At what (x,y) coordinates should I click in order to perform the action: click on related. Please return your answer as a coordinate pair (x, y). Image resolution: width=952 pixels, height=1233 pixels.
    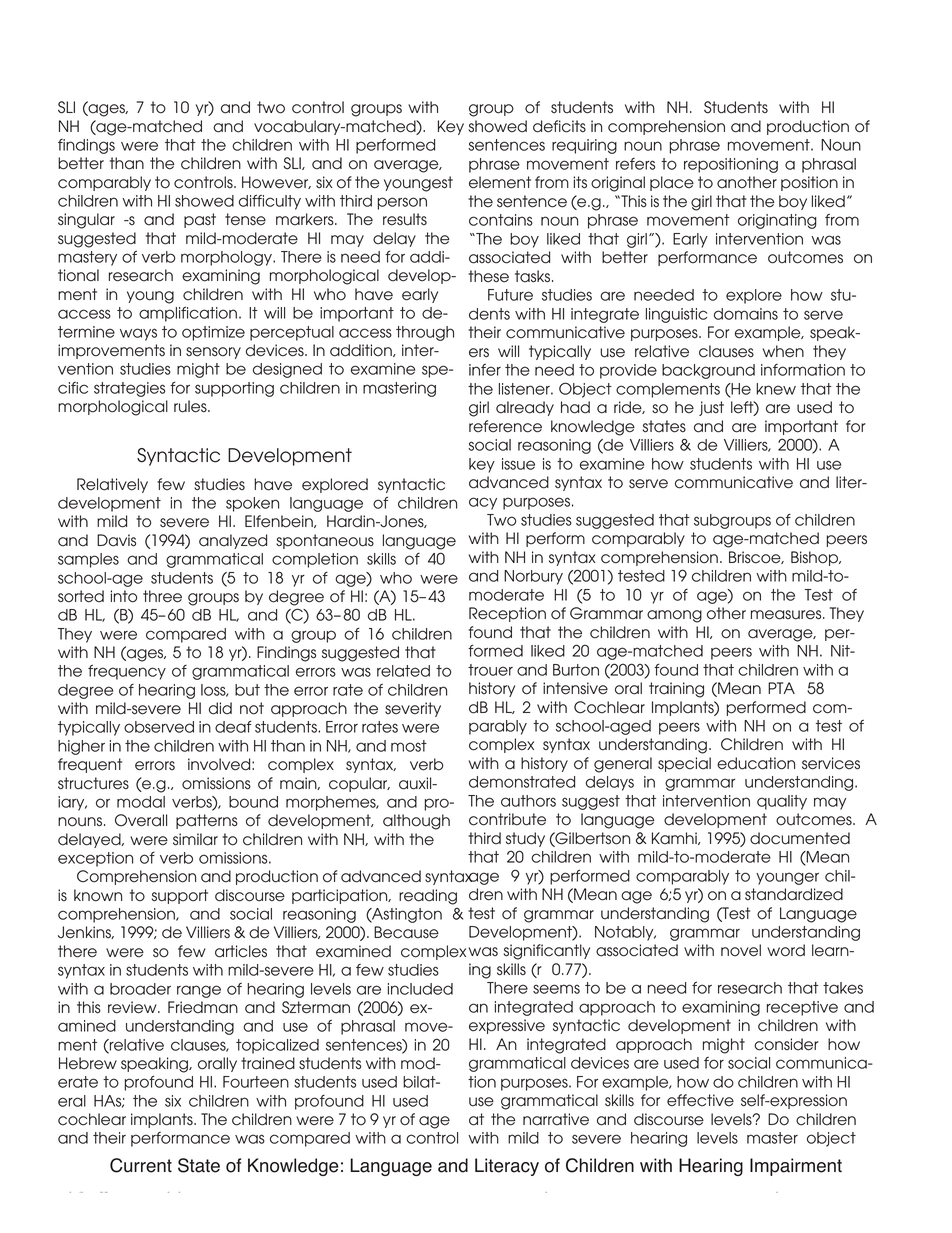
    Looking at the image, I should click on (403, 671).
